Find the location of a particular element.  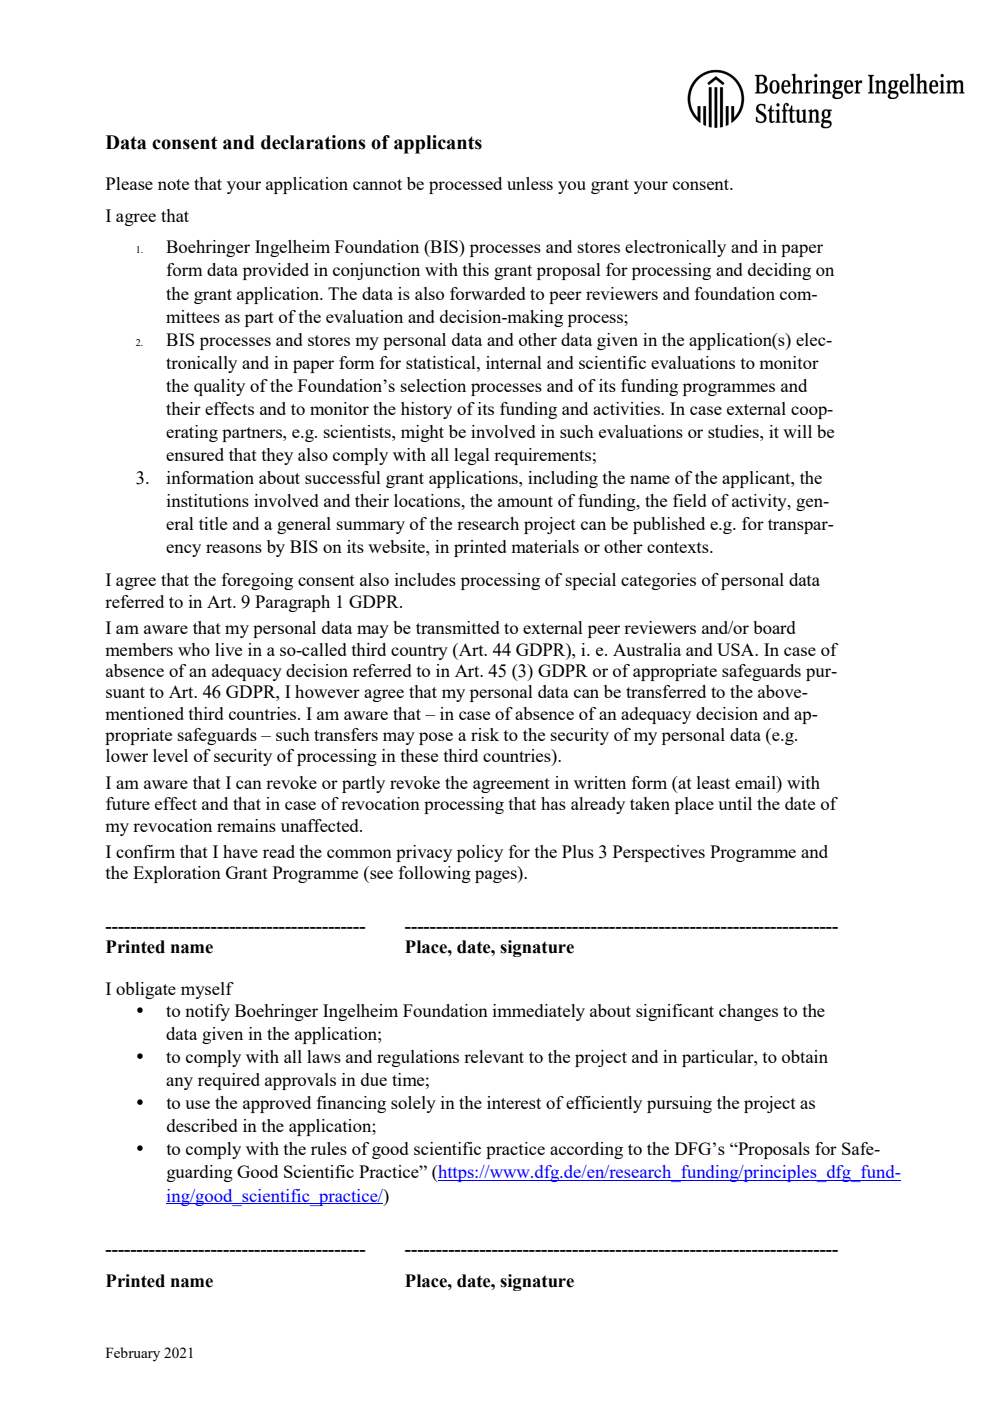

unless is located at coordinates (530, 183).
